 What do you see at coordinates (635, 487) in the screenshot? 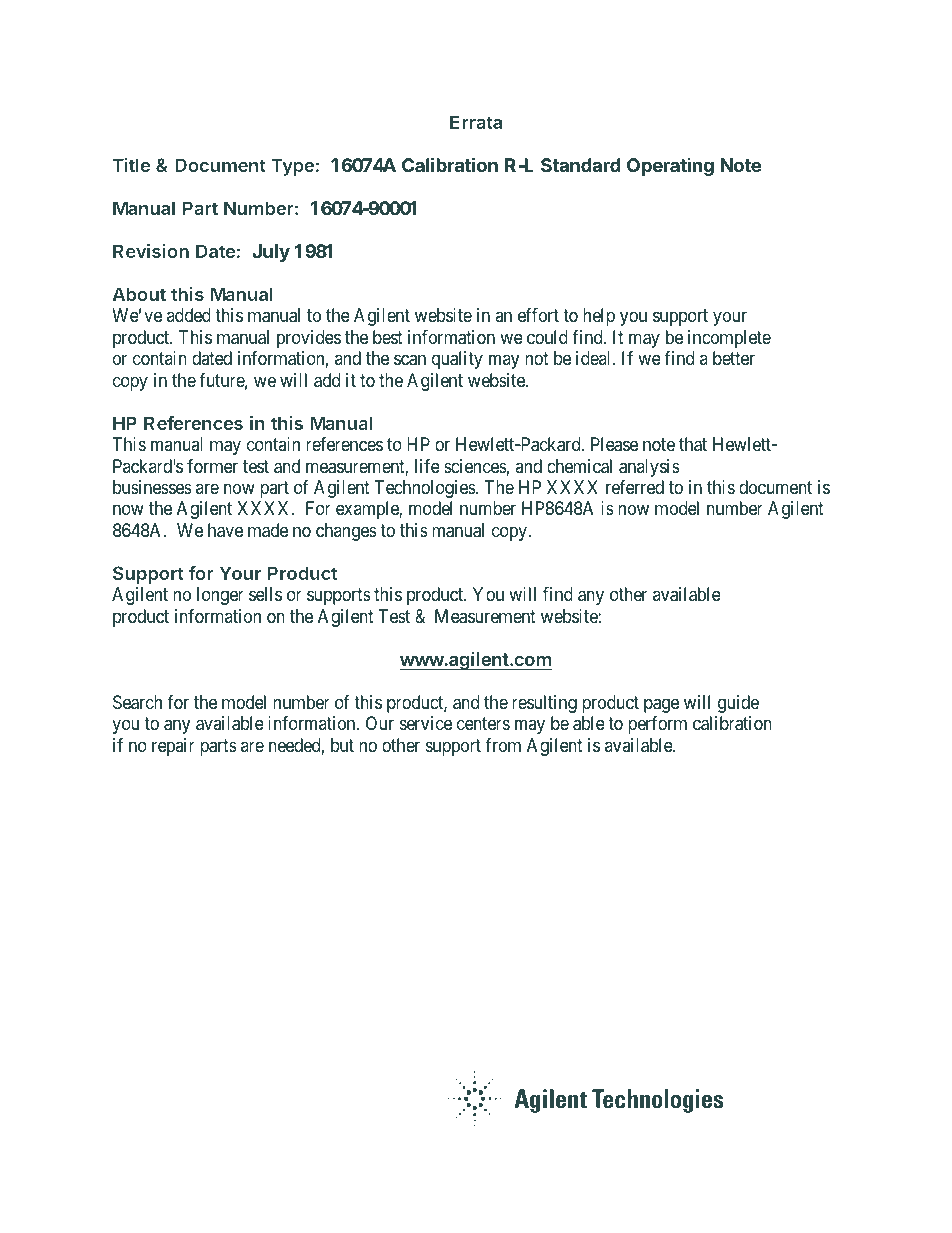
I see `referred` at bounding box center [635, 487].
